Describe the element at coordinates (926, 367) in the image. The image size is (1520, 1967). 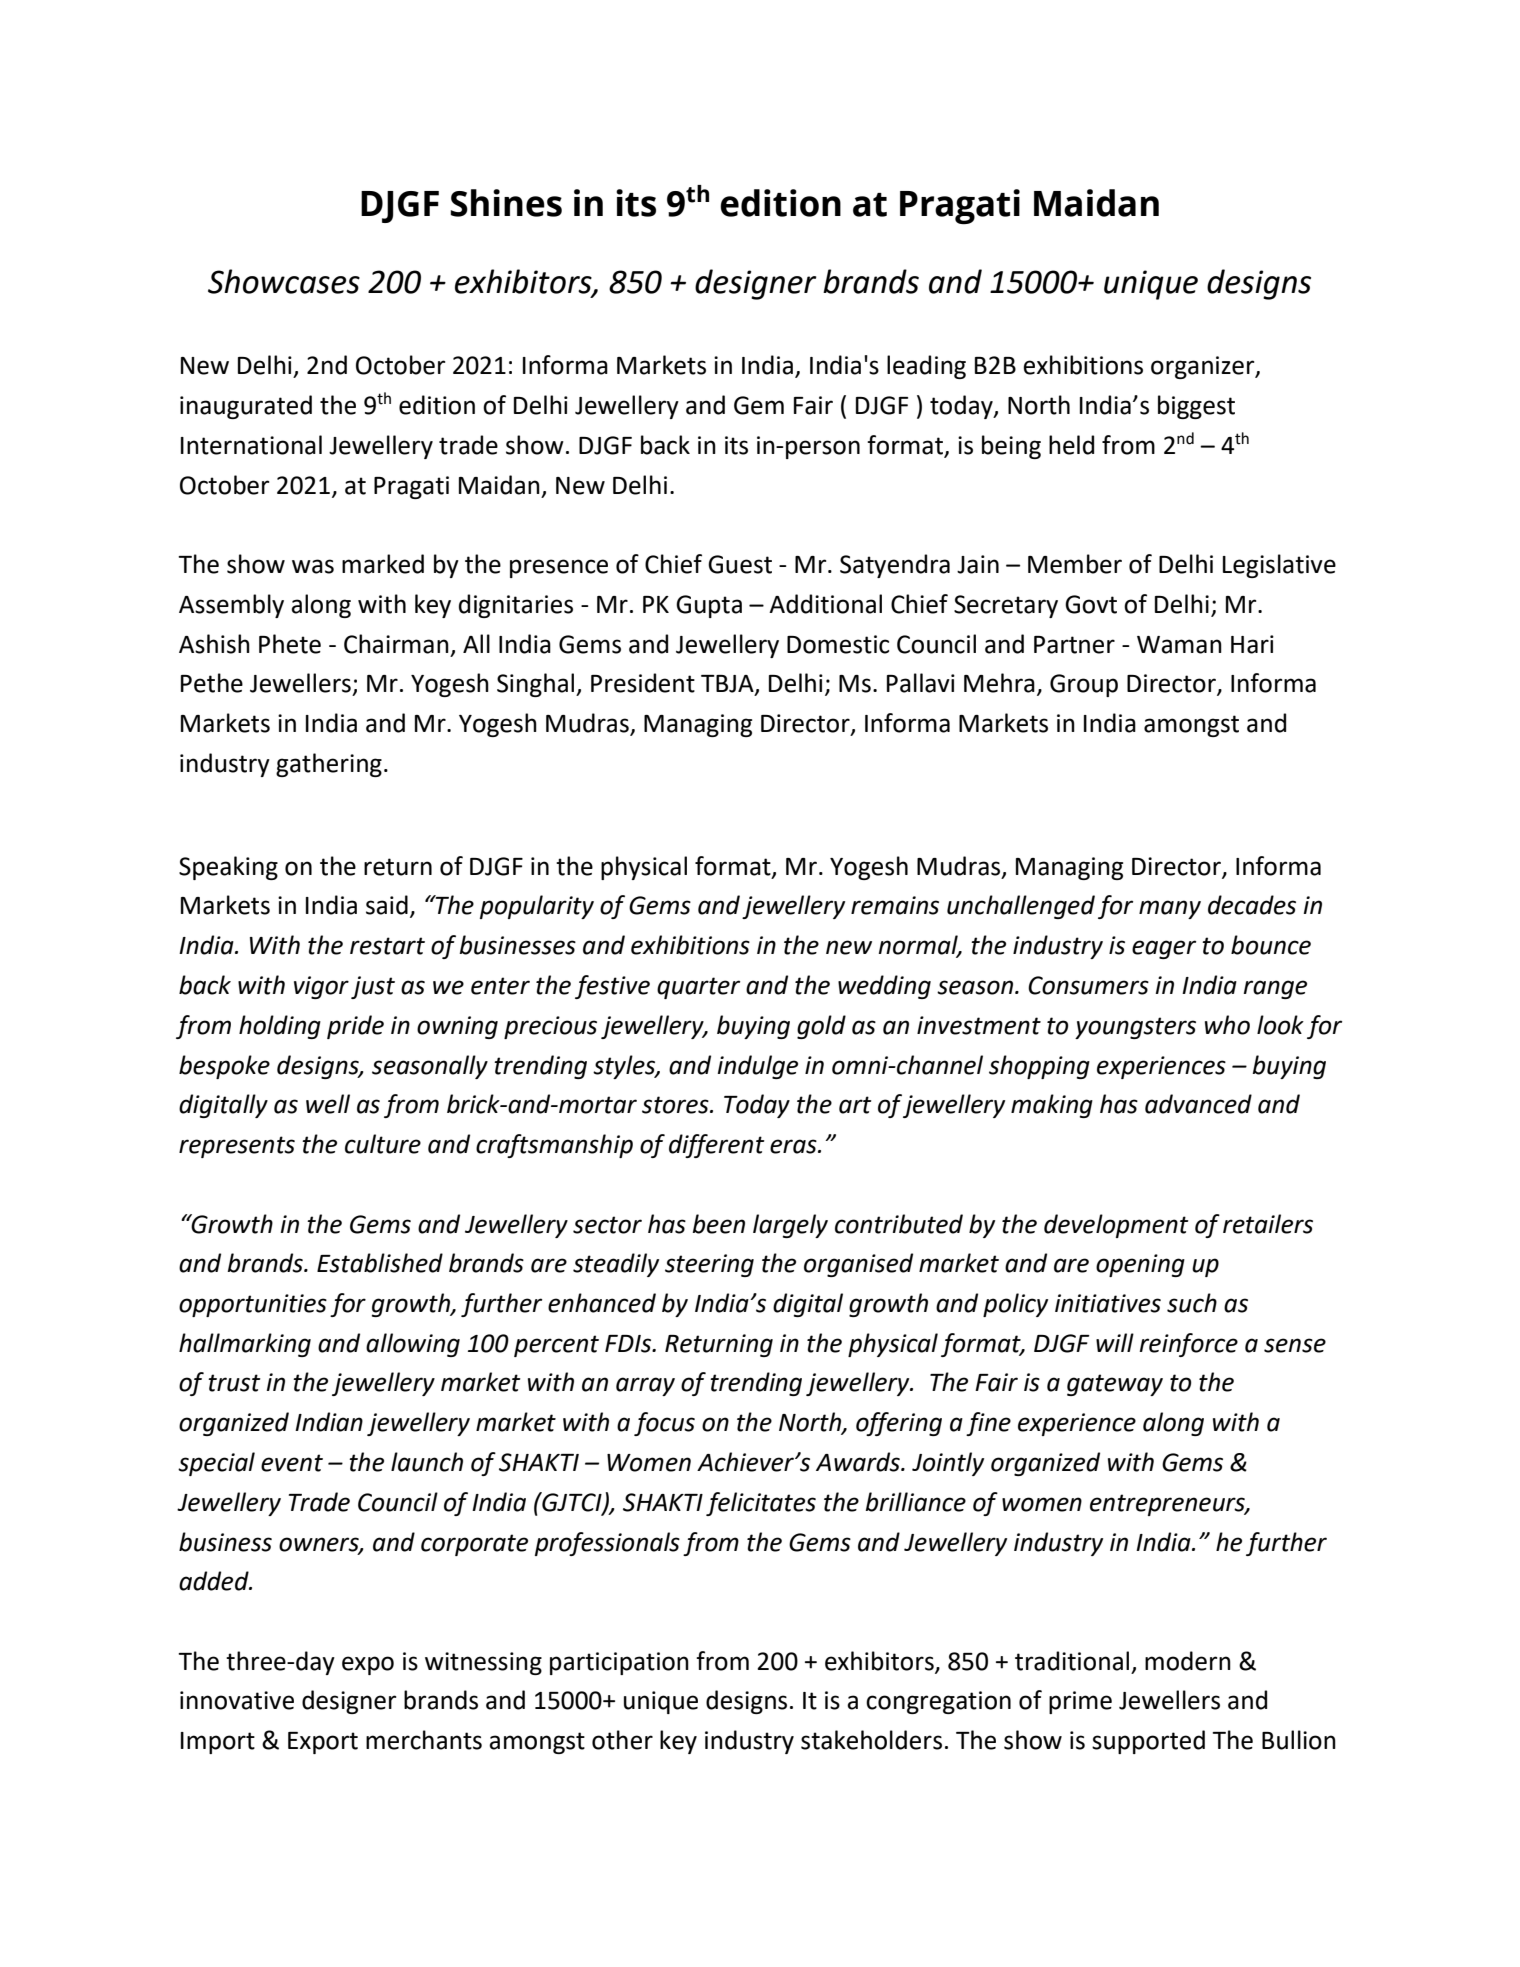
I see `leading` at that location.
